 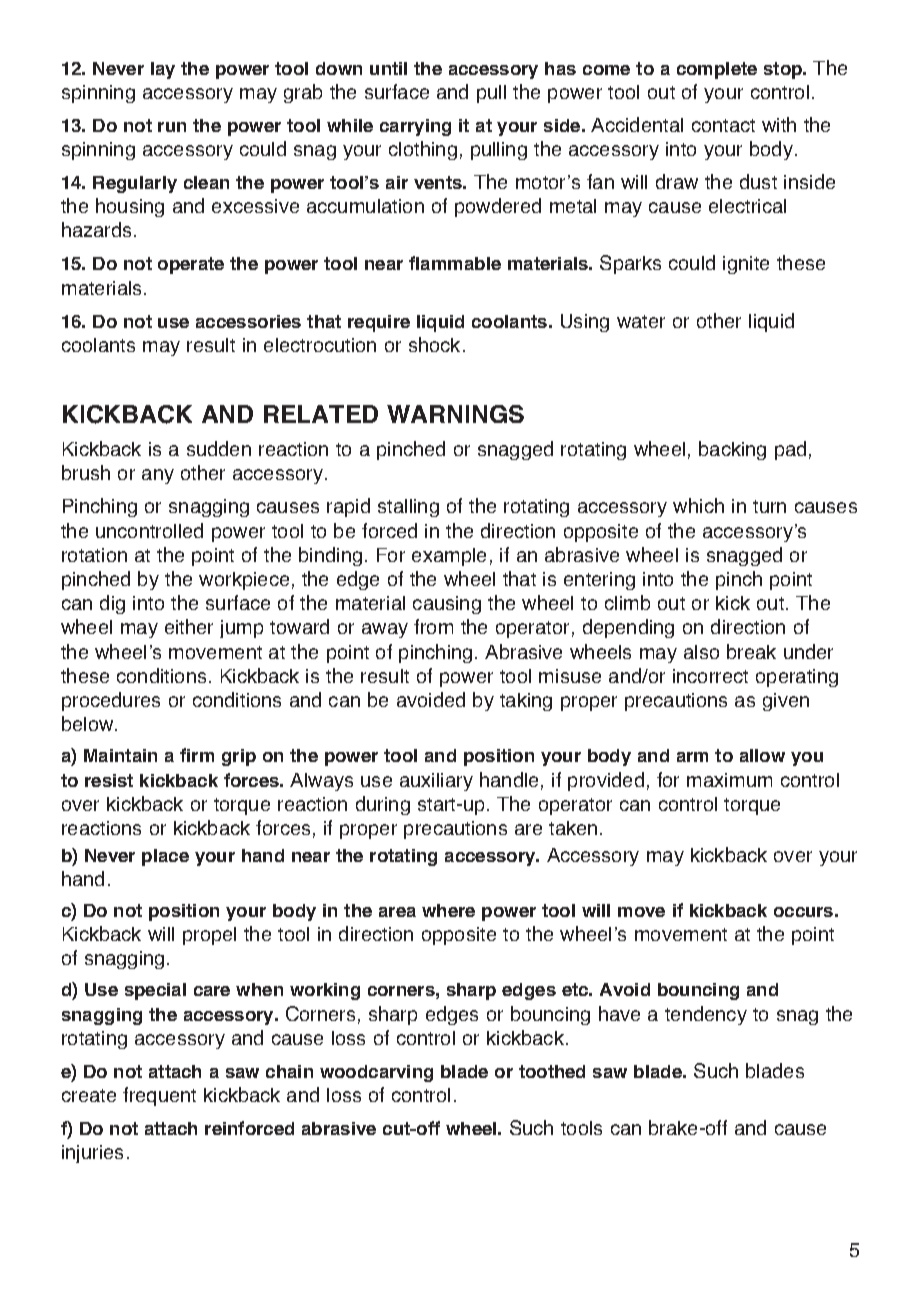 What do you see at coordinates (552, 1071) in the screenshot?
I see `toothed` at bounding box center [552, 1071].
